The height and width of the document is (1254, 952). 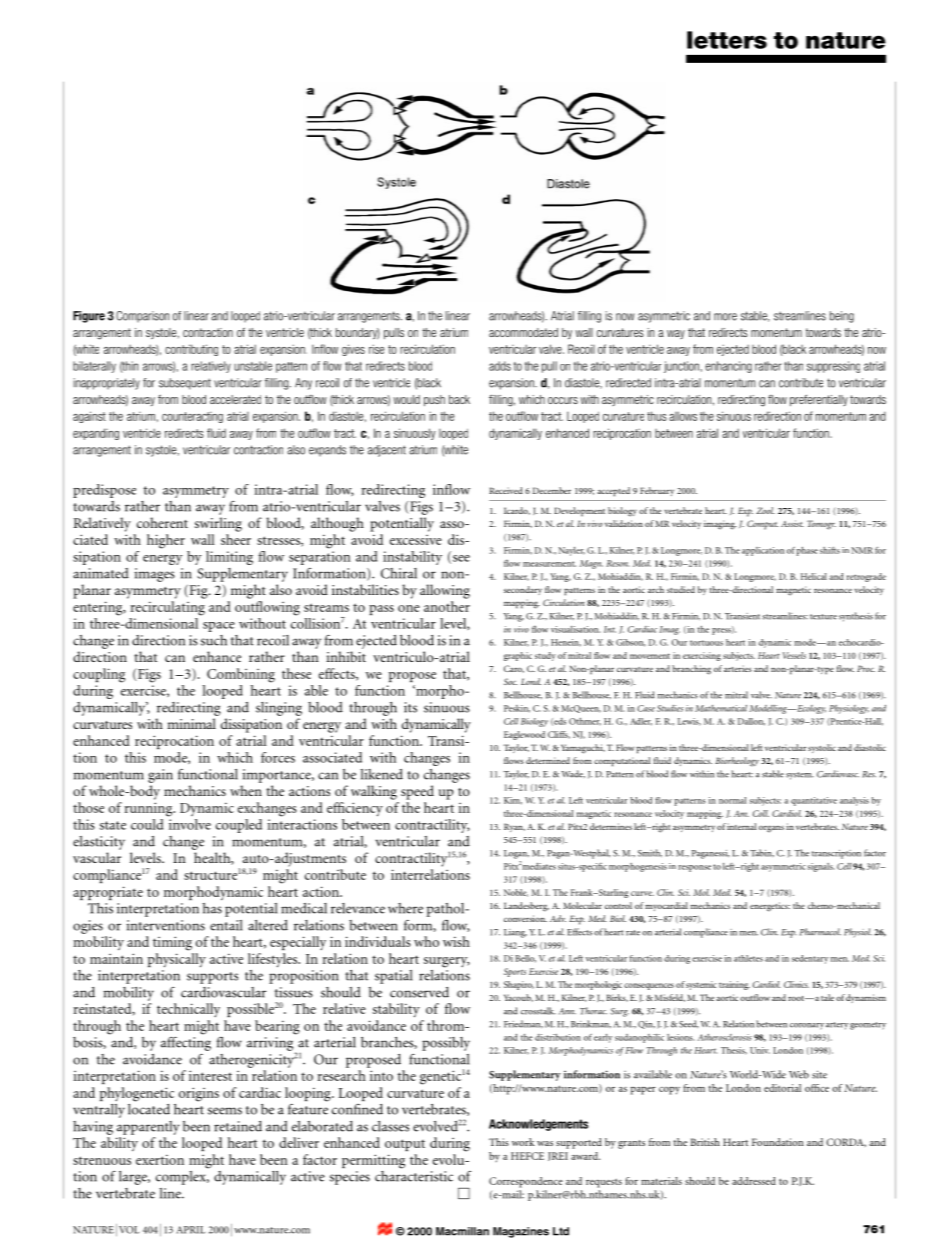 What do you see at coordinates (727, 40) in the document?
I see `letters` at bounding box center [727, 40].
